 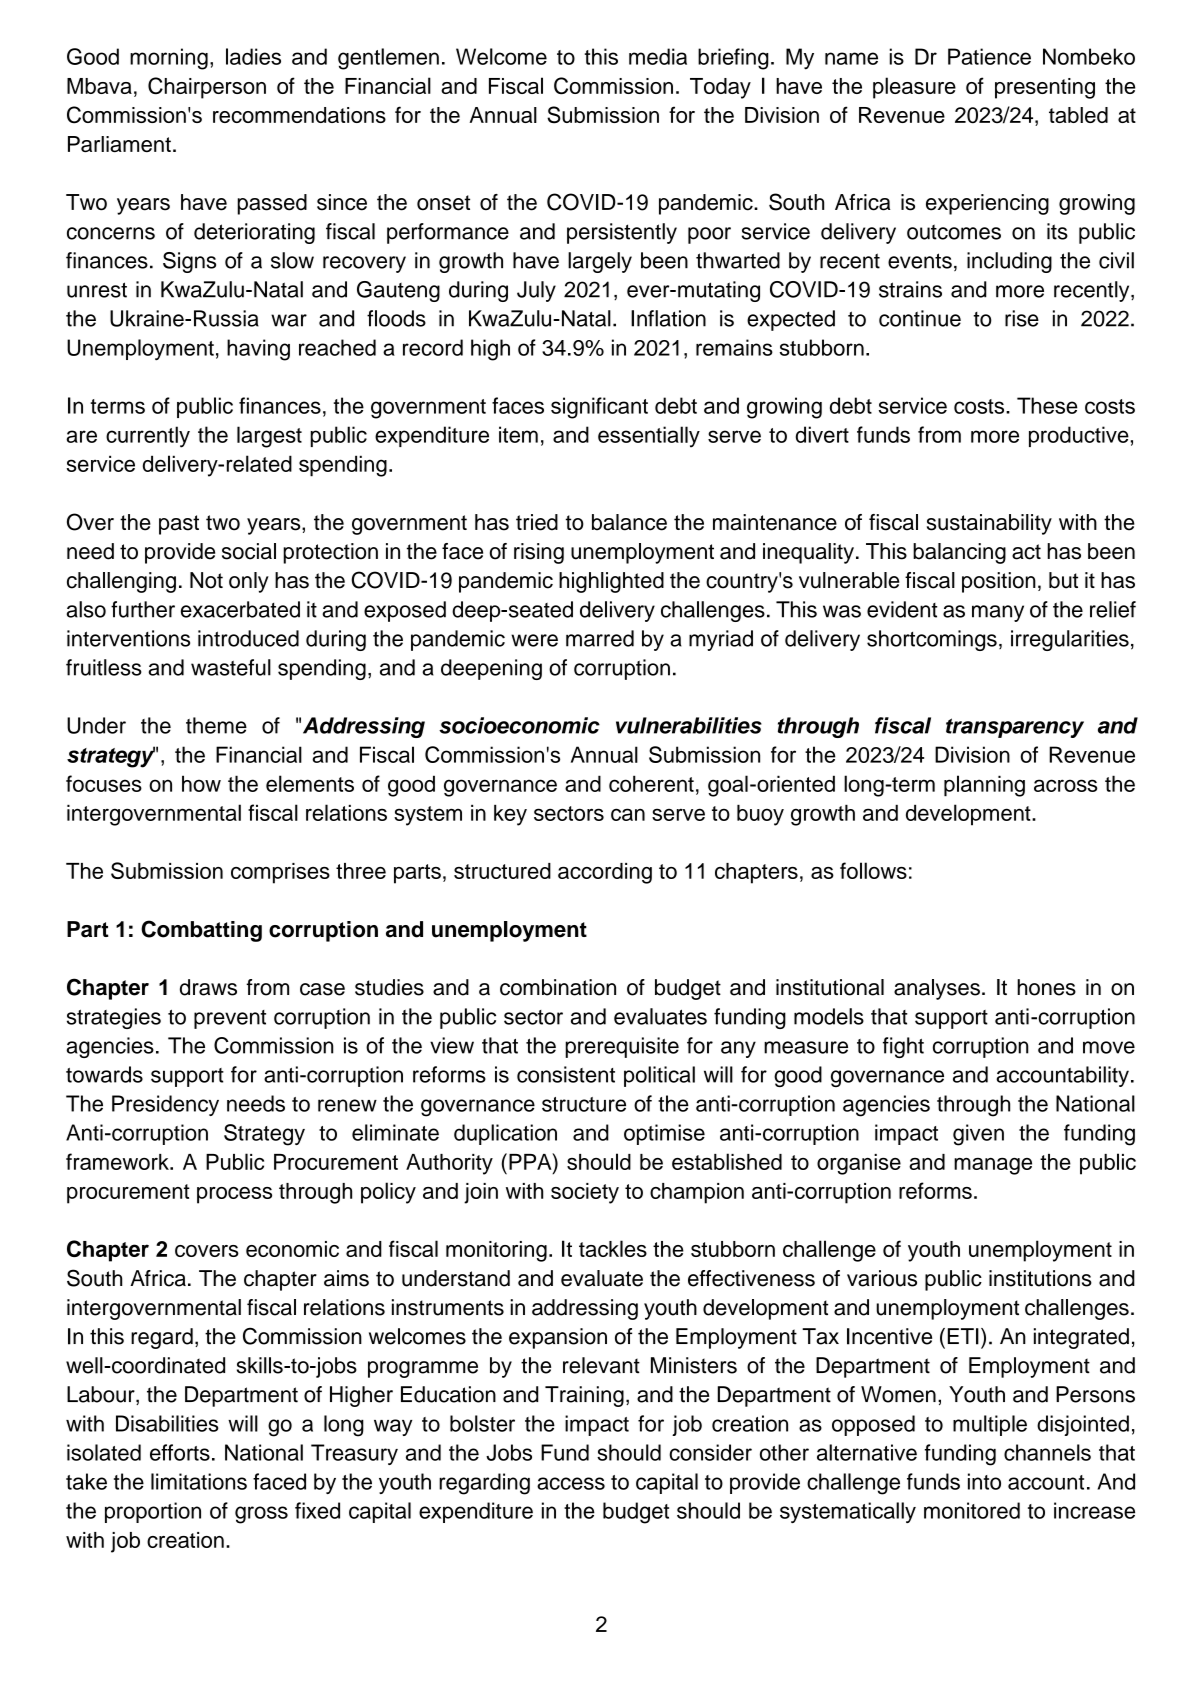 What do you see at coordinates (199, 1481) in the document?
I see `limitations` at bounding box center [199, 1481].
